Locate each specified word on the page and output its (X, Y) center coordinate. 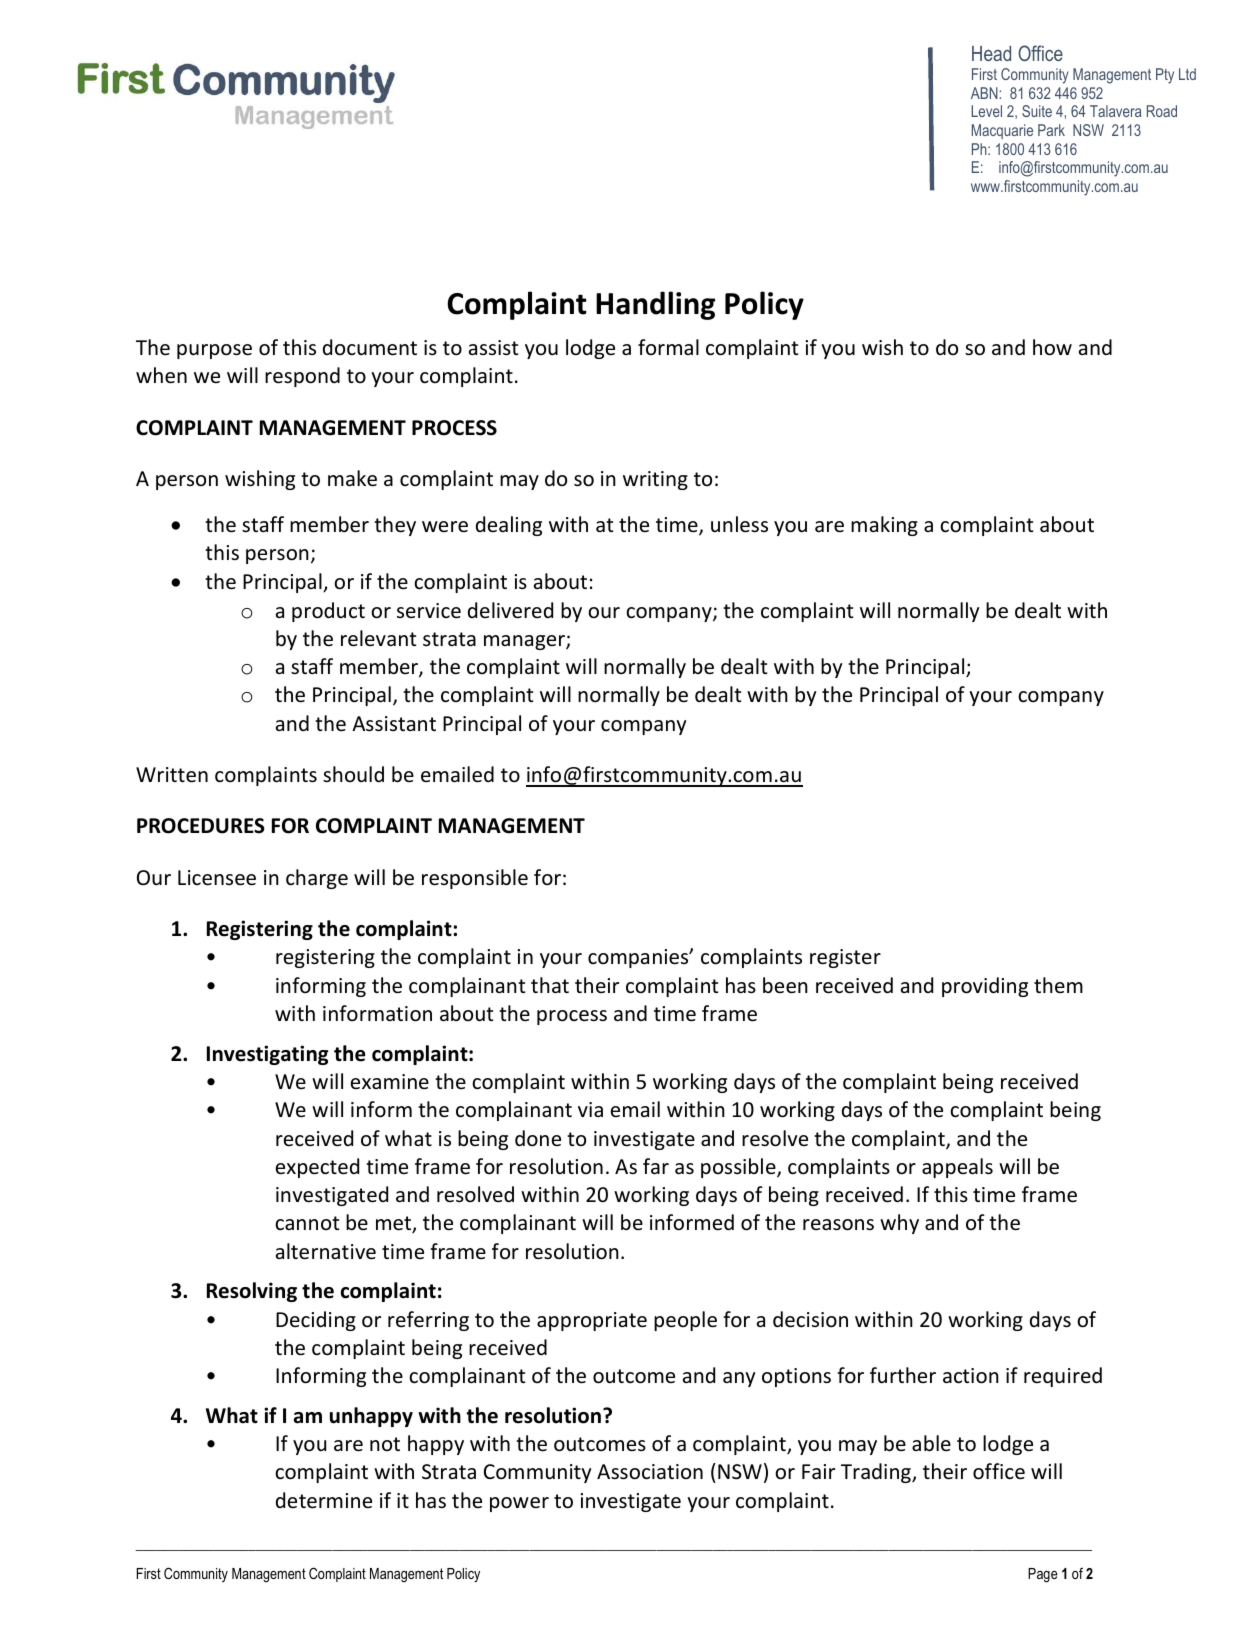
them (1058, 985)
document (370, 347)
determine (324, 1500)
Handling (655, 305)
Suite (1037, 111)
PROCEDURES (201, 826)
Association (650, 1472)
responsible (475, 879)
